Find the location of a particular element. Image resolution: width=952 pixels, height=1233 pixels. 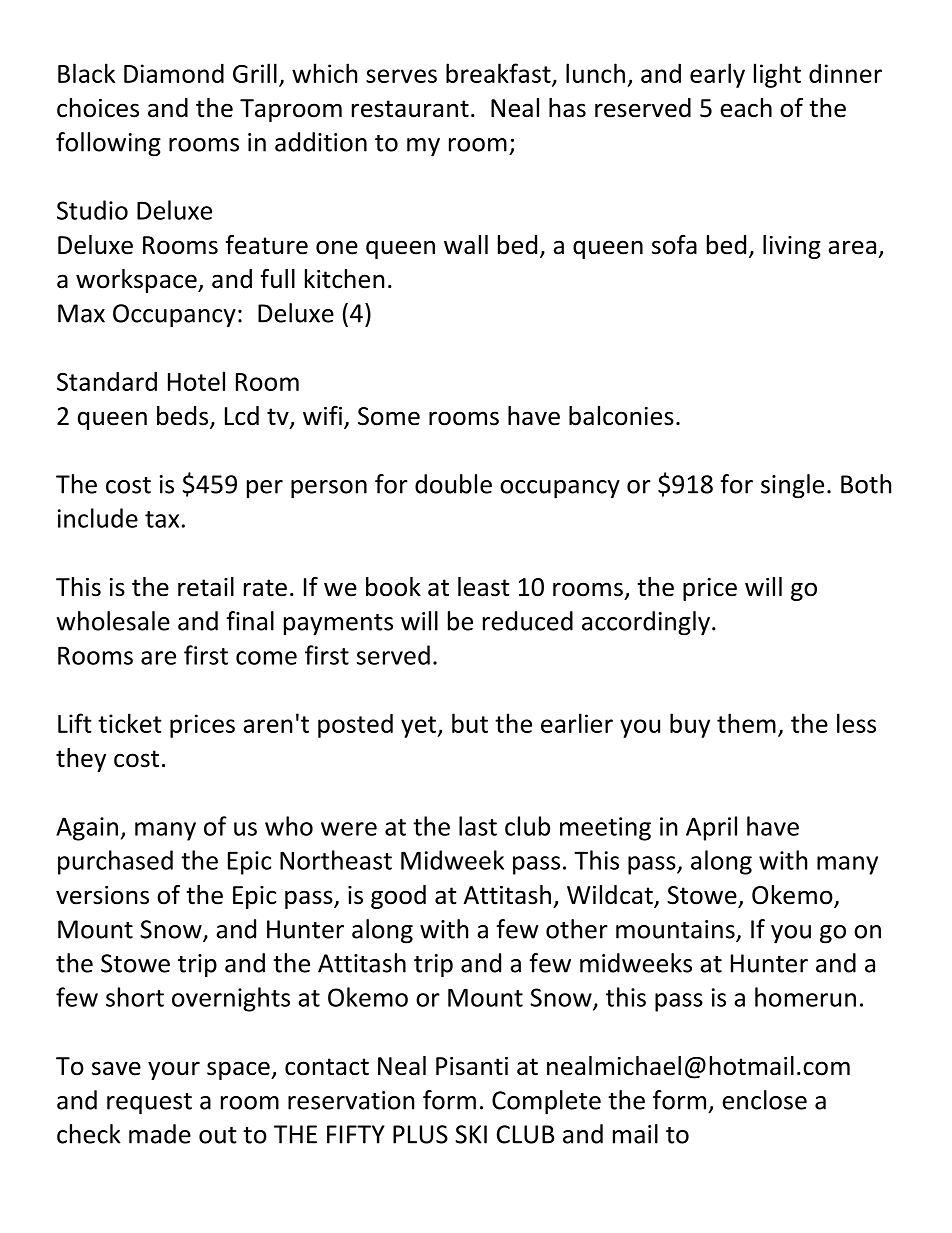

choices is located at coordinates (98, 108).
